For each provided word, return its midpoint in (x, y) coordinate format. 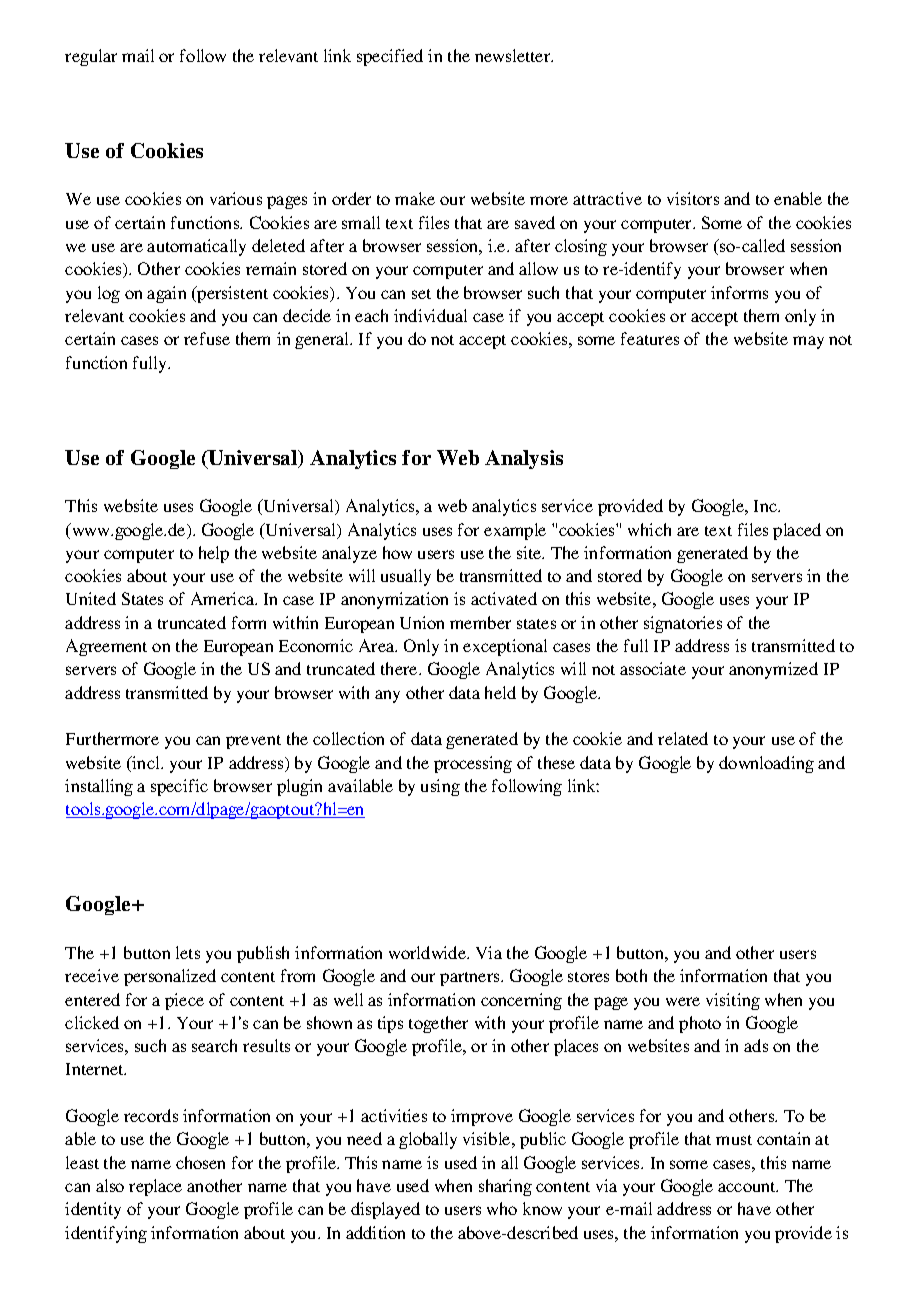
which (649, 529)
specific (179, 787)
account (748, 1187)
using (440, 787)
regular (91, 57)
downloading (766, 764)
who (502, 1208)
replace (155, 1187)
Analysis (524, 459)
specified (390, 57)
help (214, 554)
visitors (693, 198)
